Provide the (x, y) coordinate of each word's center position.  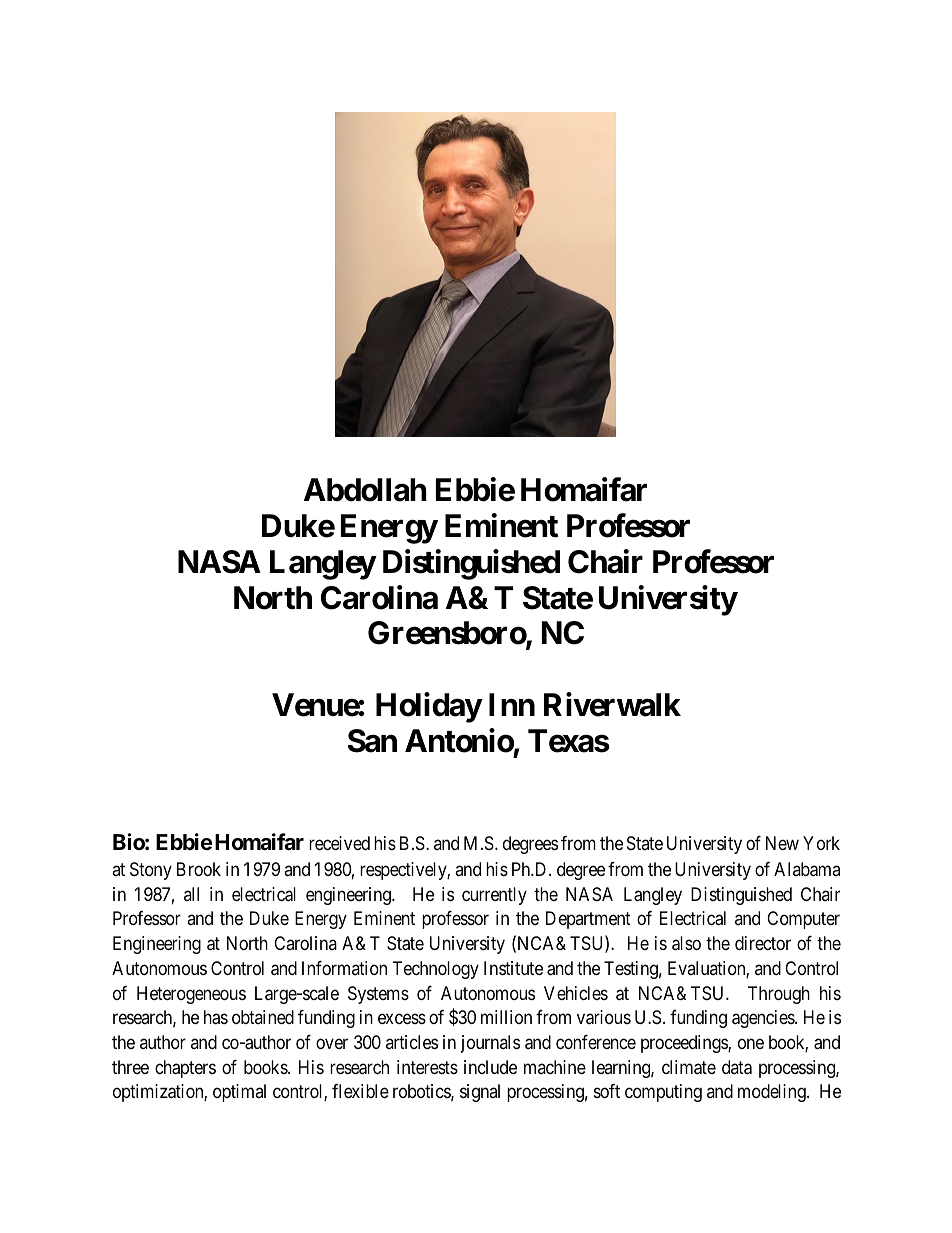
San (372, 741)
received (339, 843)
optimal (239, 1093)
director (763, 943)
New (782, 843)
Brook (199, 869)
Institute (513, 968)
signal (480, 1093)
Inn (512, 704)
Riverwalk (612, 705)
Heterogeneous (191, 995)
